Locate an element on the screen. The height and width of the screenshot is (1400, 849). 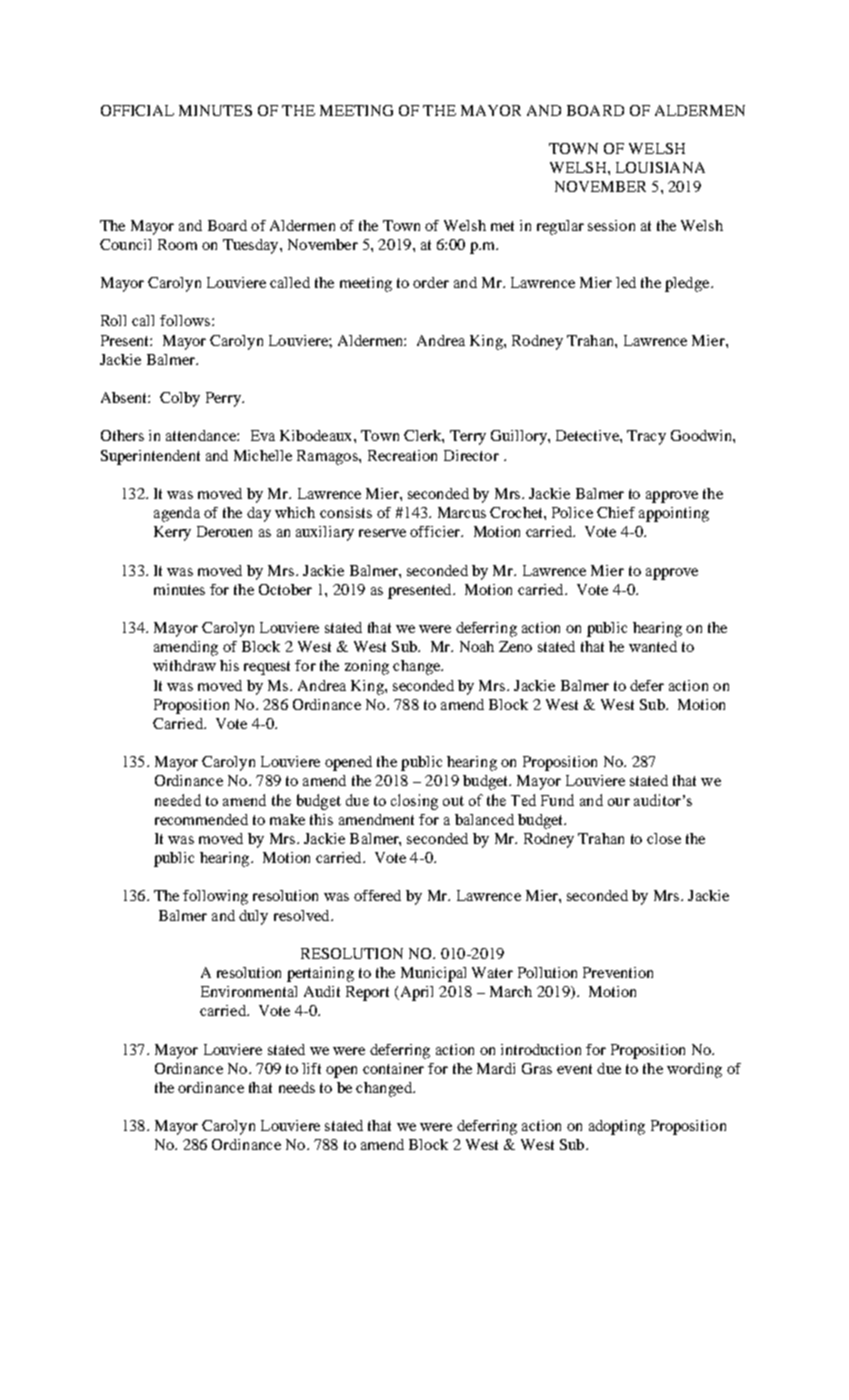
needed is located at coordinates (178, 800).
